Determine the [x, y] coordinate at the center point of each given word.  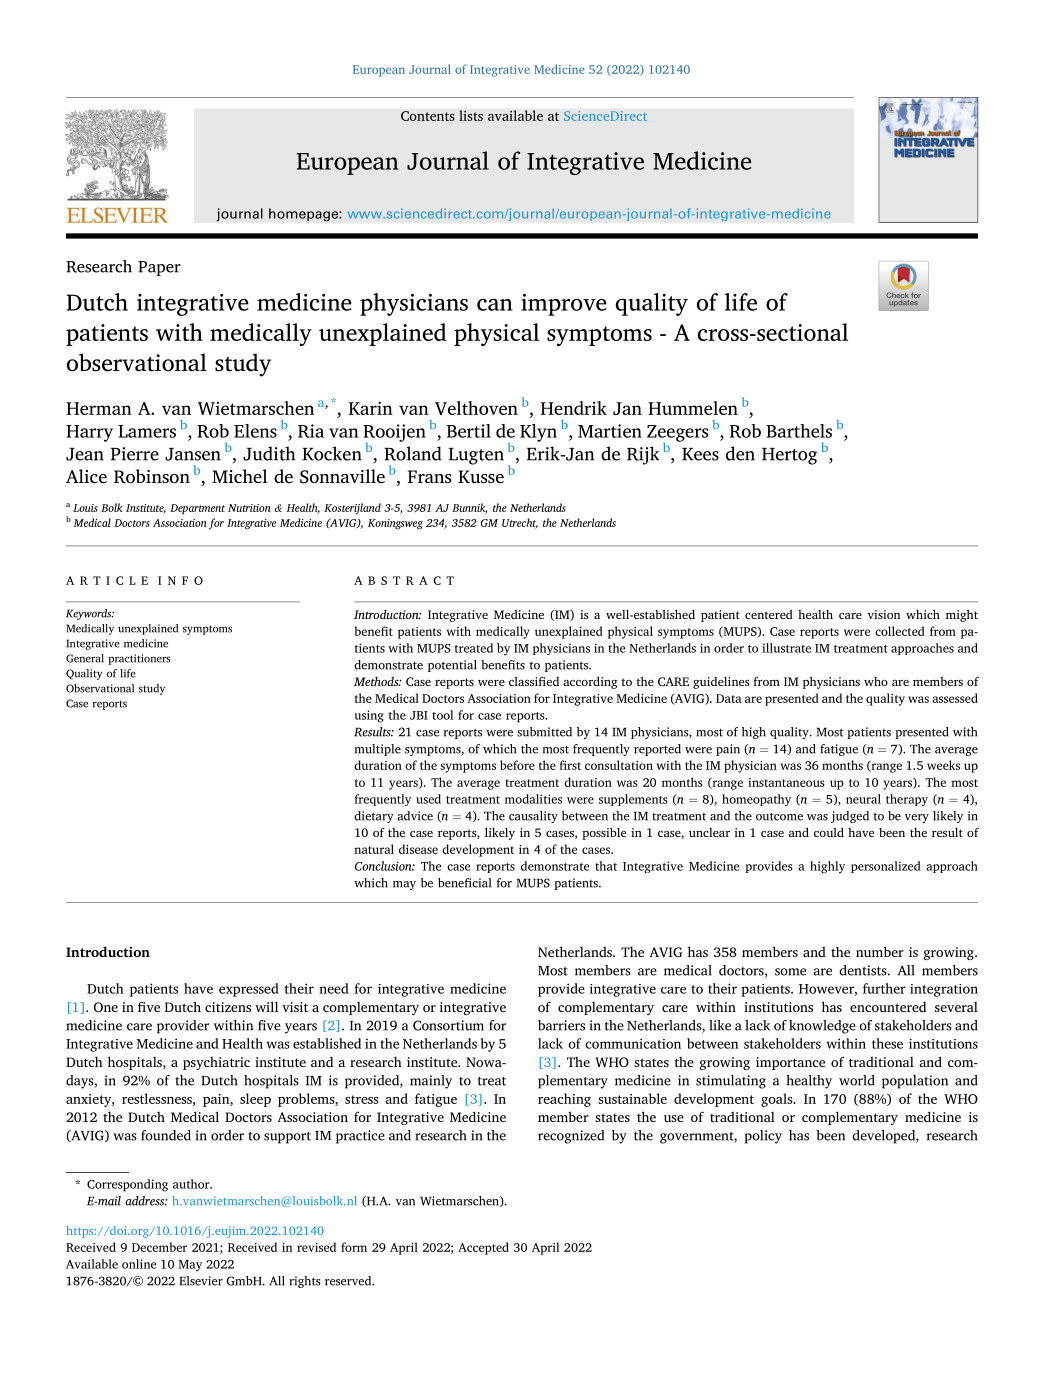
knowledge [822, 1027]
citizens [228, 1007]
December [159, 1247]
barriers [561, 1025]
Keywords [90, 614]
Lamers [147, 431]
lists [471, 115]
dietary [374, 817]
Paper [159, 268]
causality [533, 817]
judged [850, 817]
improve [564, 305]
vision [884, 614]
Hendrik [574, 408]
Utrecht [520, 523]
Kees [700, 454]
